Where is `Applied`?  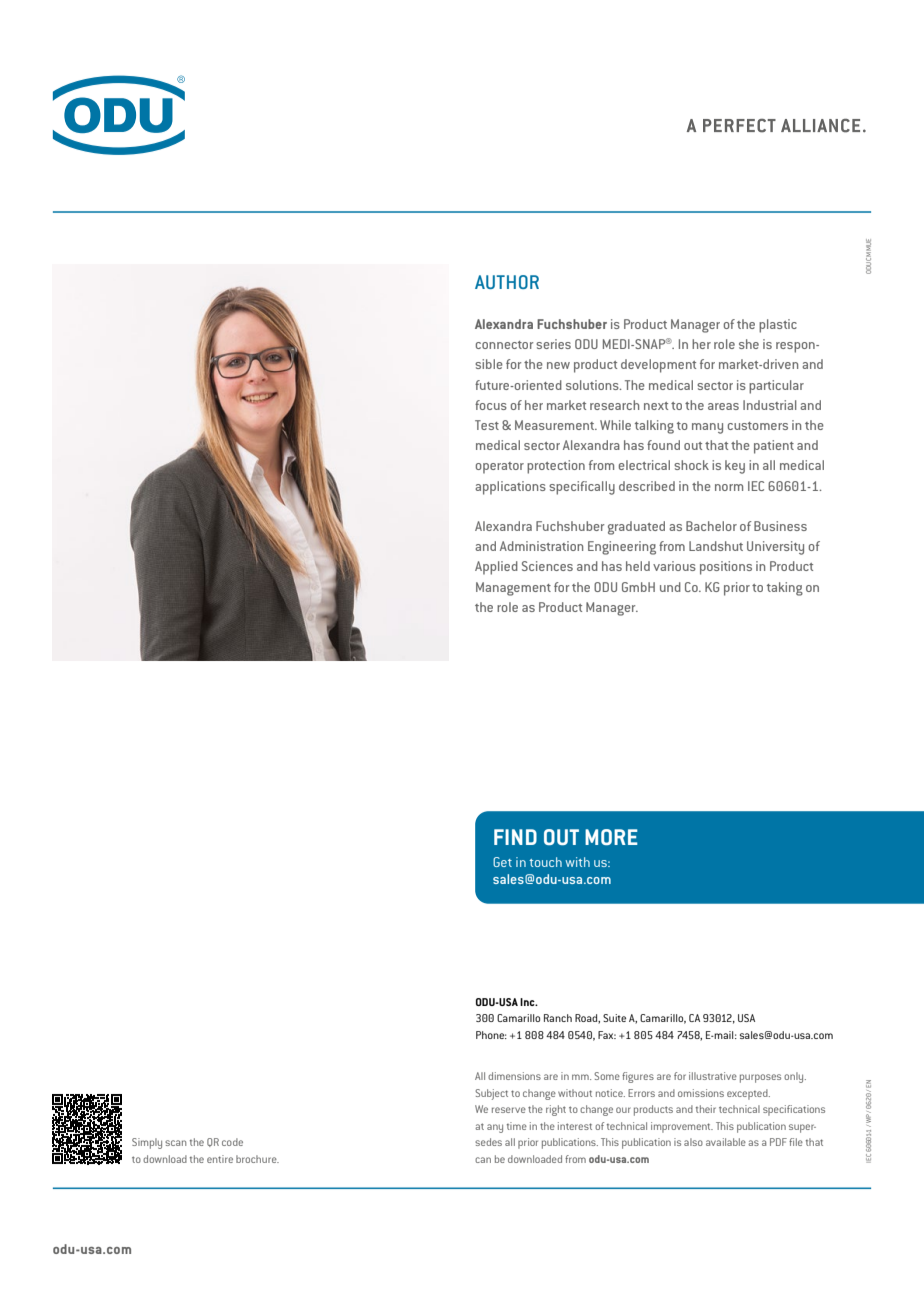 Applied is located at coordinates (496, 568).
